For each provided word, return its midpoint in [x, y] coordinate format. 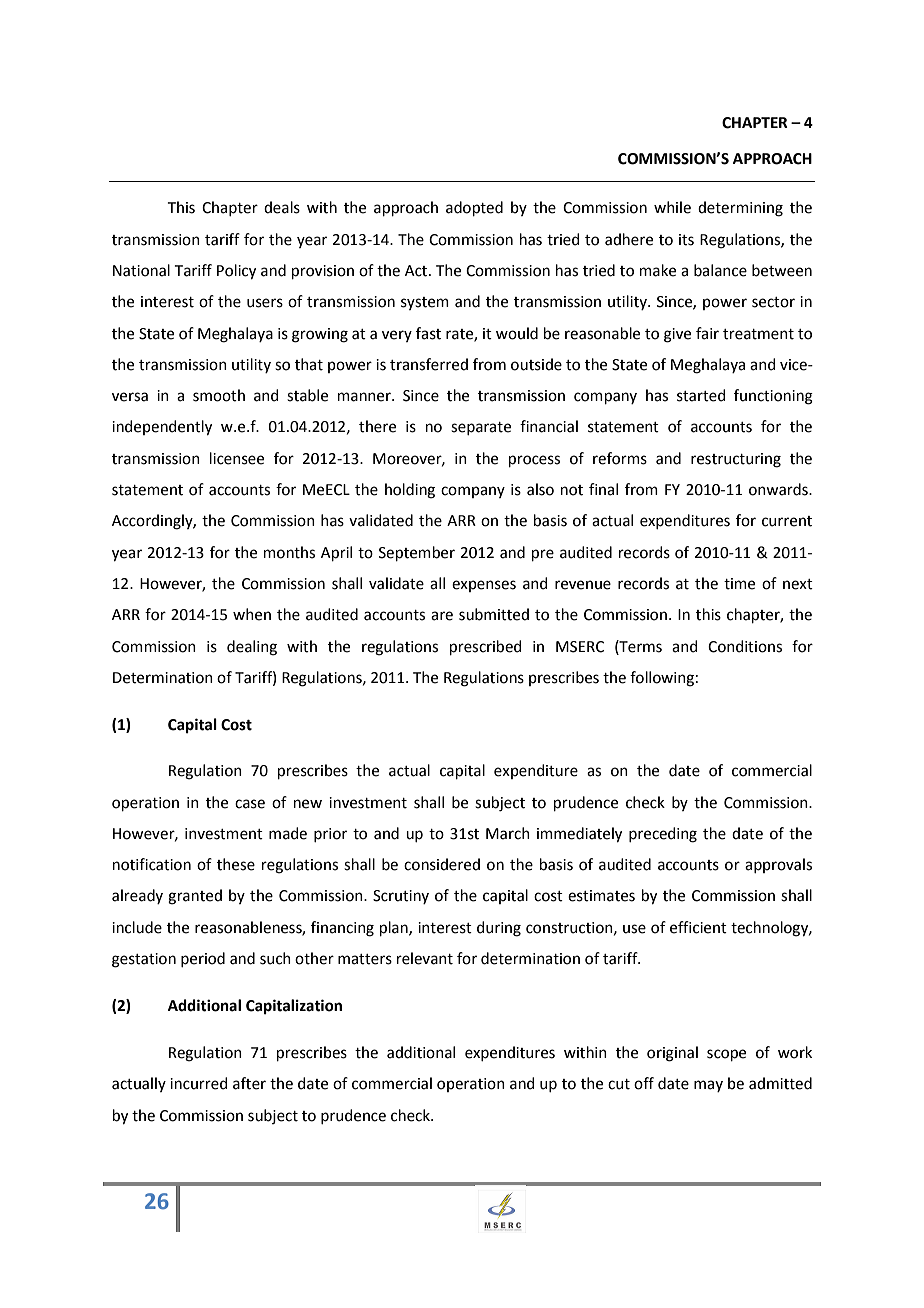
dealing [252, 648]
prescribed [486, 647]
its [686, 240]
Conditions [745, 646]
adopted [474, 208]
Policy [236, 272]
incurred [199, 1083]
